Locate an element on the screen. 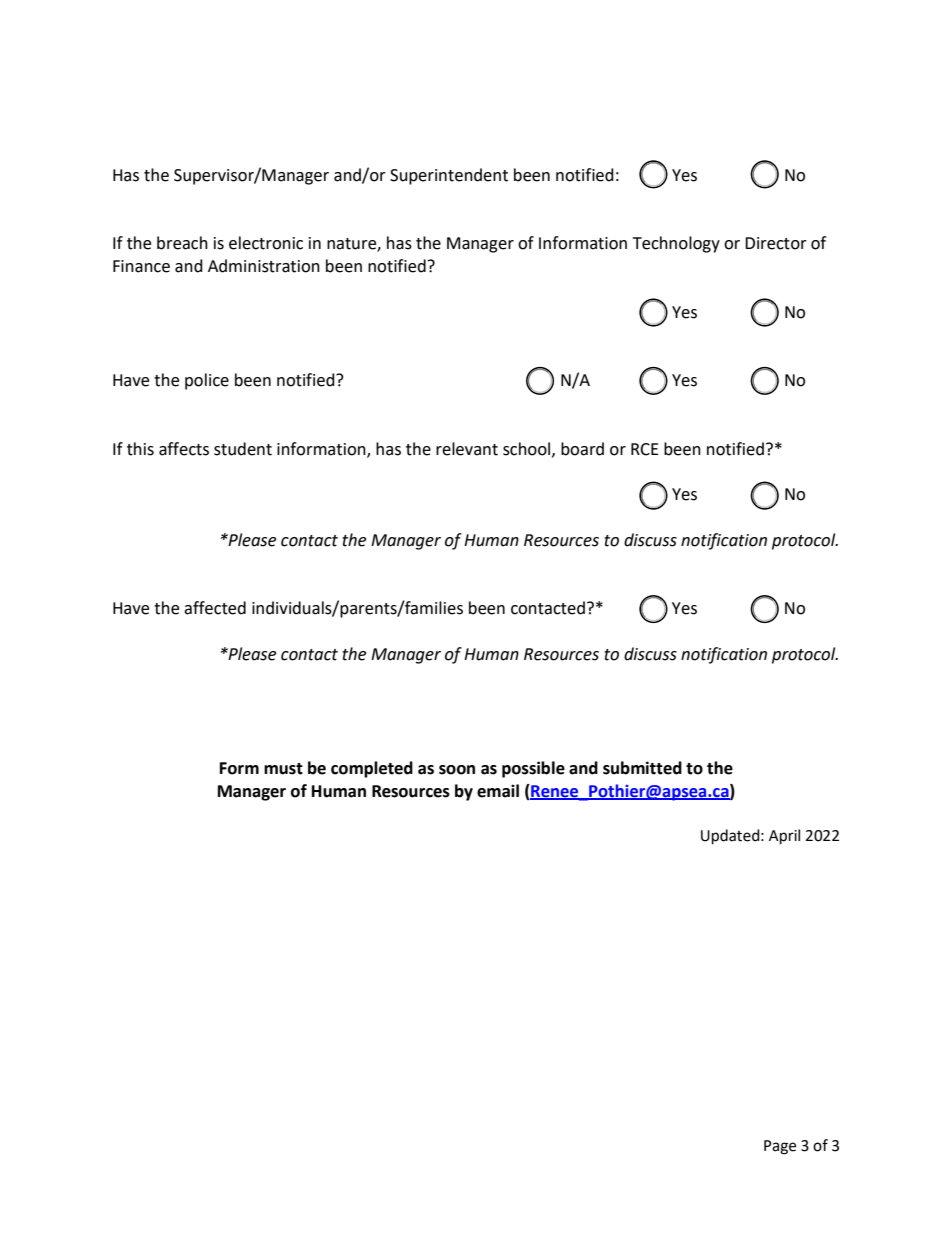 This screenshot has width=952, height=1233. breach is located at coordinates (182, 243).
